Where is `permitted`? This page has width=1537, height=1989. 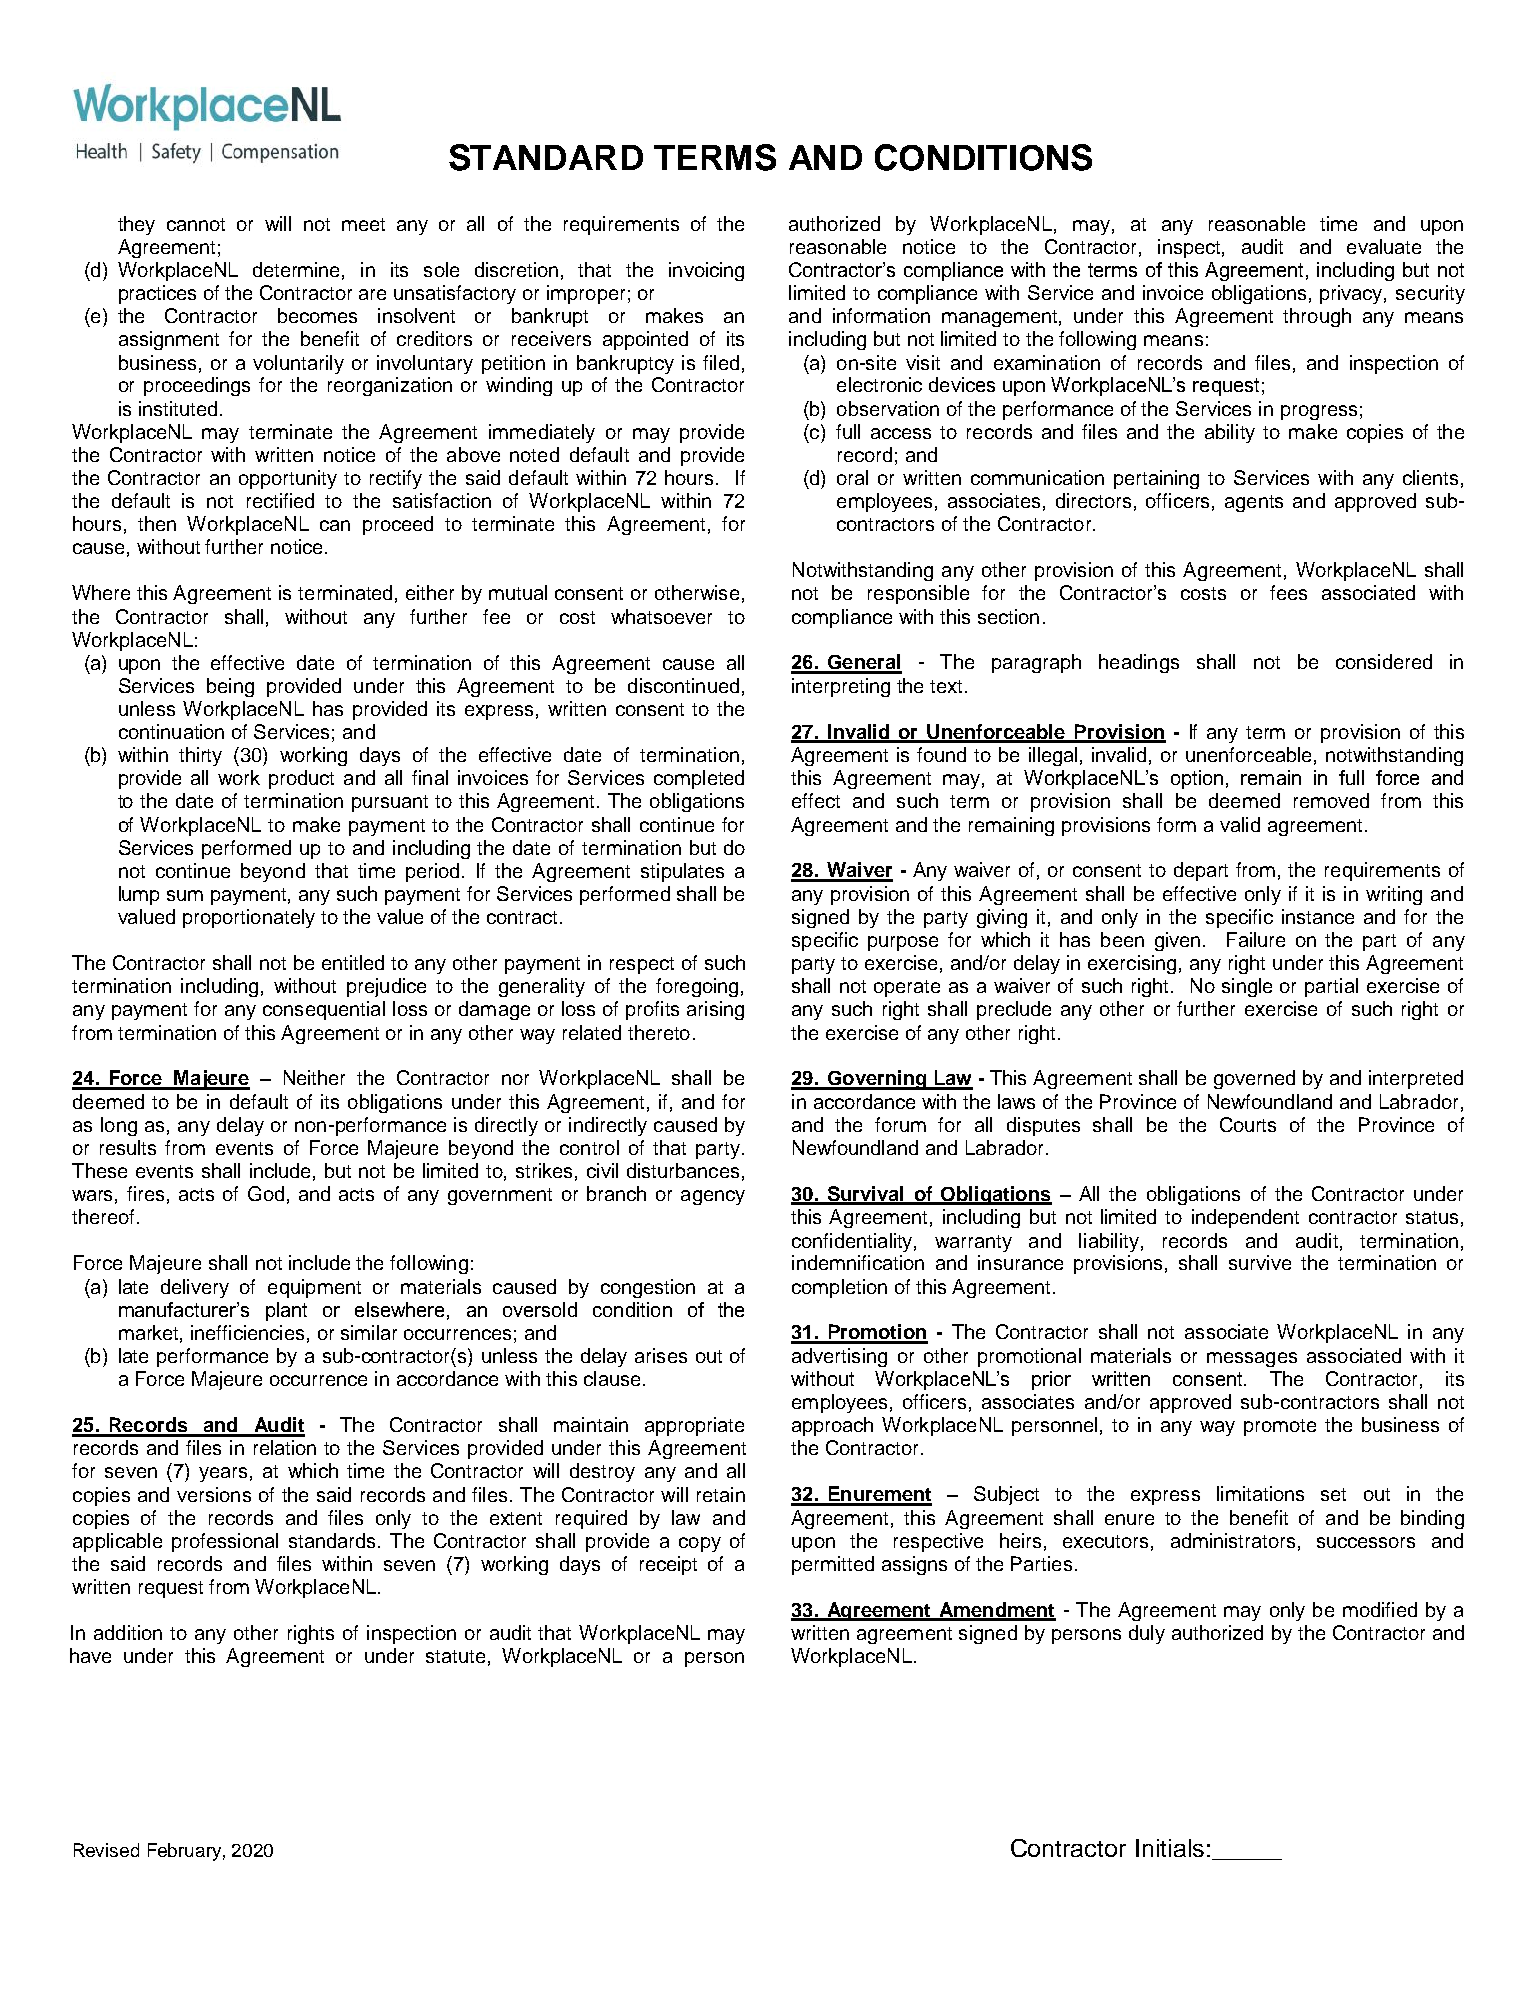
permitted is located at coordinates (833, 1565).
